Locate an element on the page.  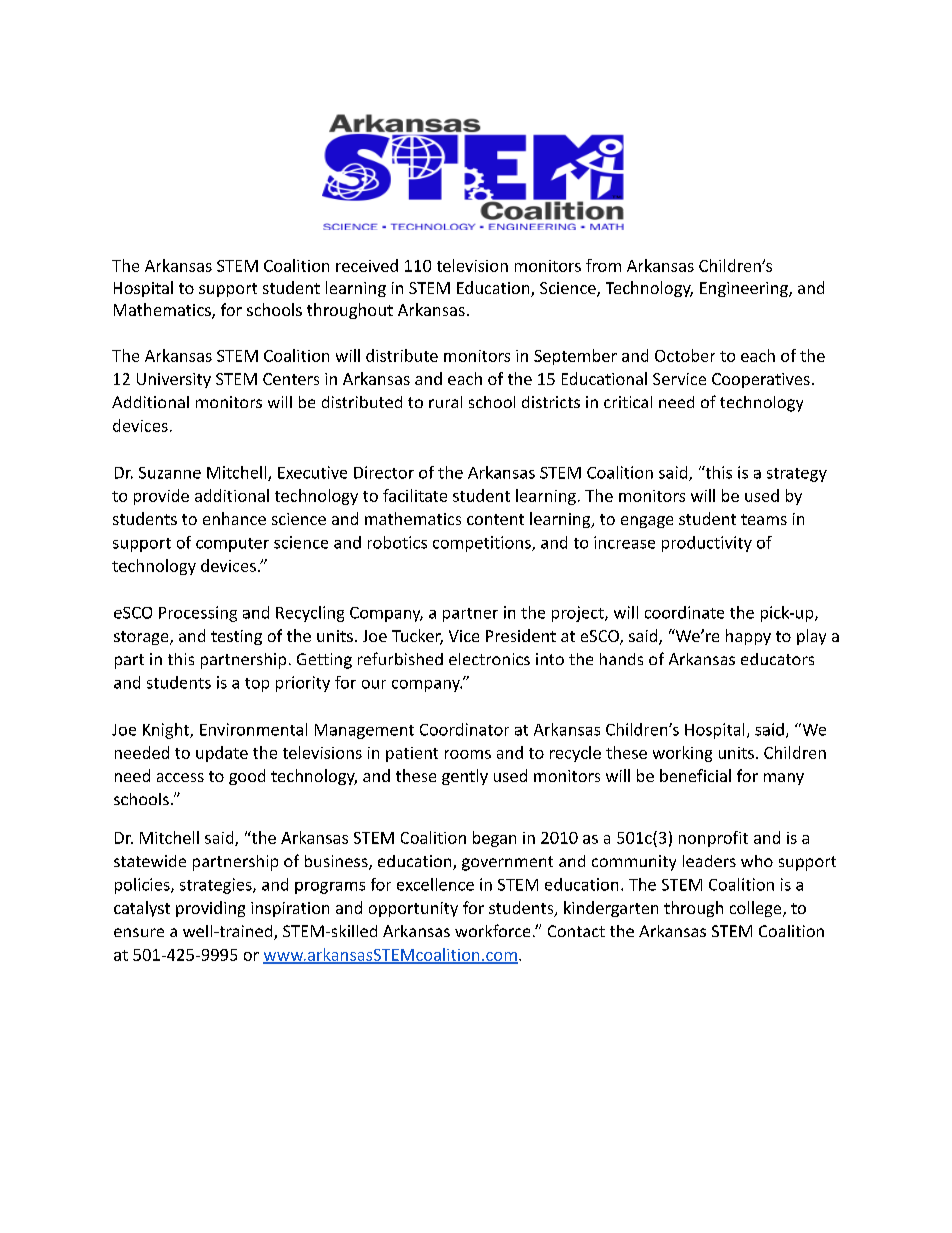
teams is located at coordinates (764, 519).
